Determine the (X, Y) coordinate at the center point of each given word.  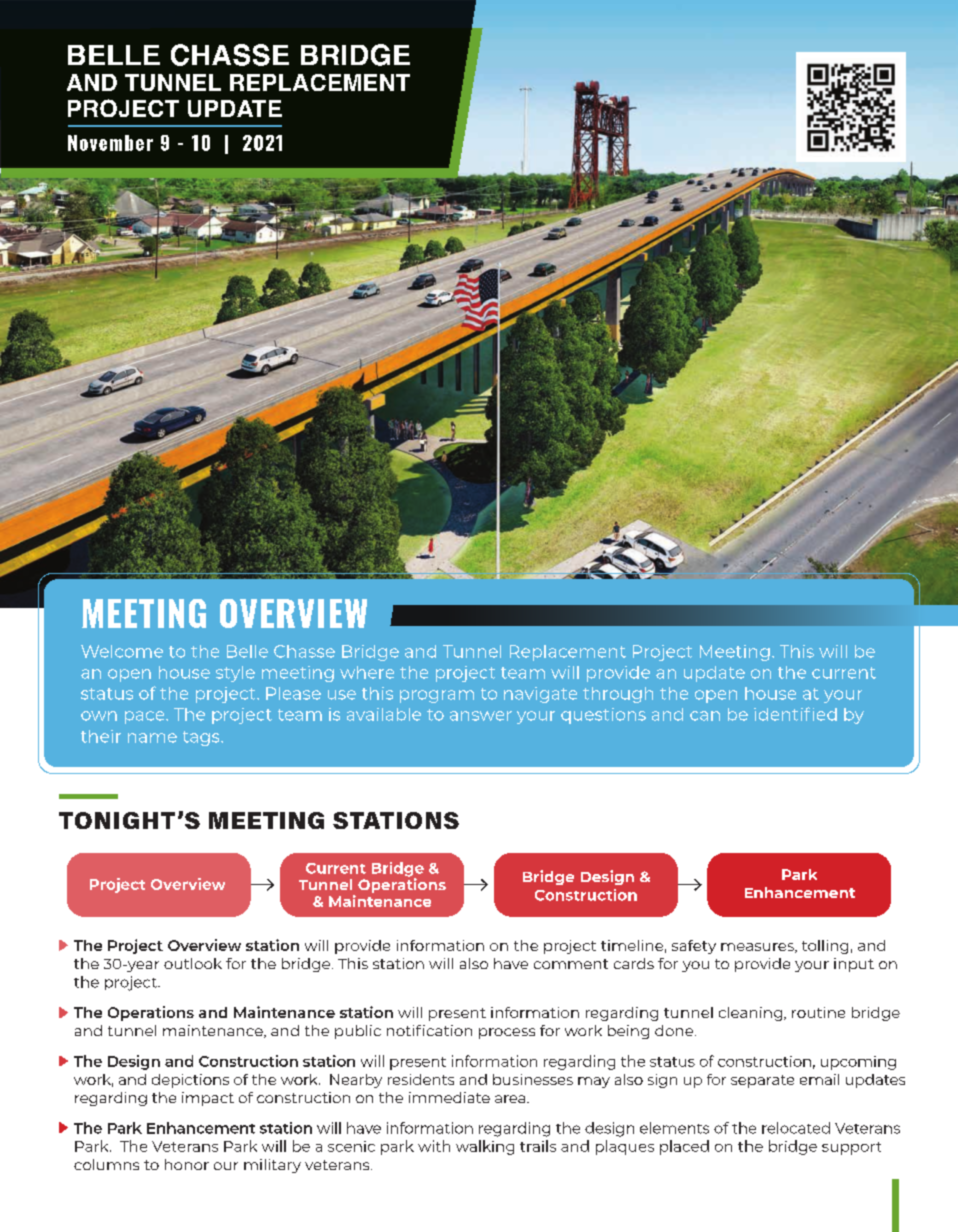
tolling (825, 947)
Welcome (122, 651)
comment (571, 964)
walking (485, 1147)
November (110, 143)
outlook (193, 963)
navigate (540, 695)
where (367, 672)
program (437, 696)
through (618, 695)
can (705, 716)
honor (187, 1164)
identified (795, 714)
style (235, 674)
